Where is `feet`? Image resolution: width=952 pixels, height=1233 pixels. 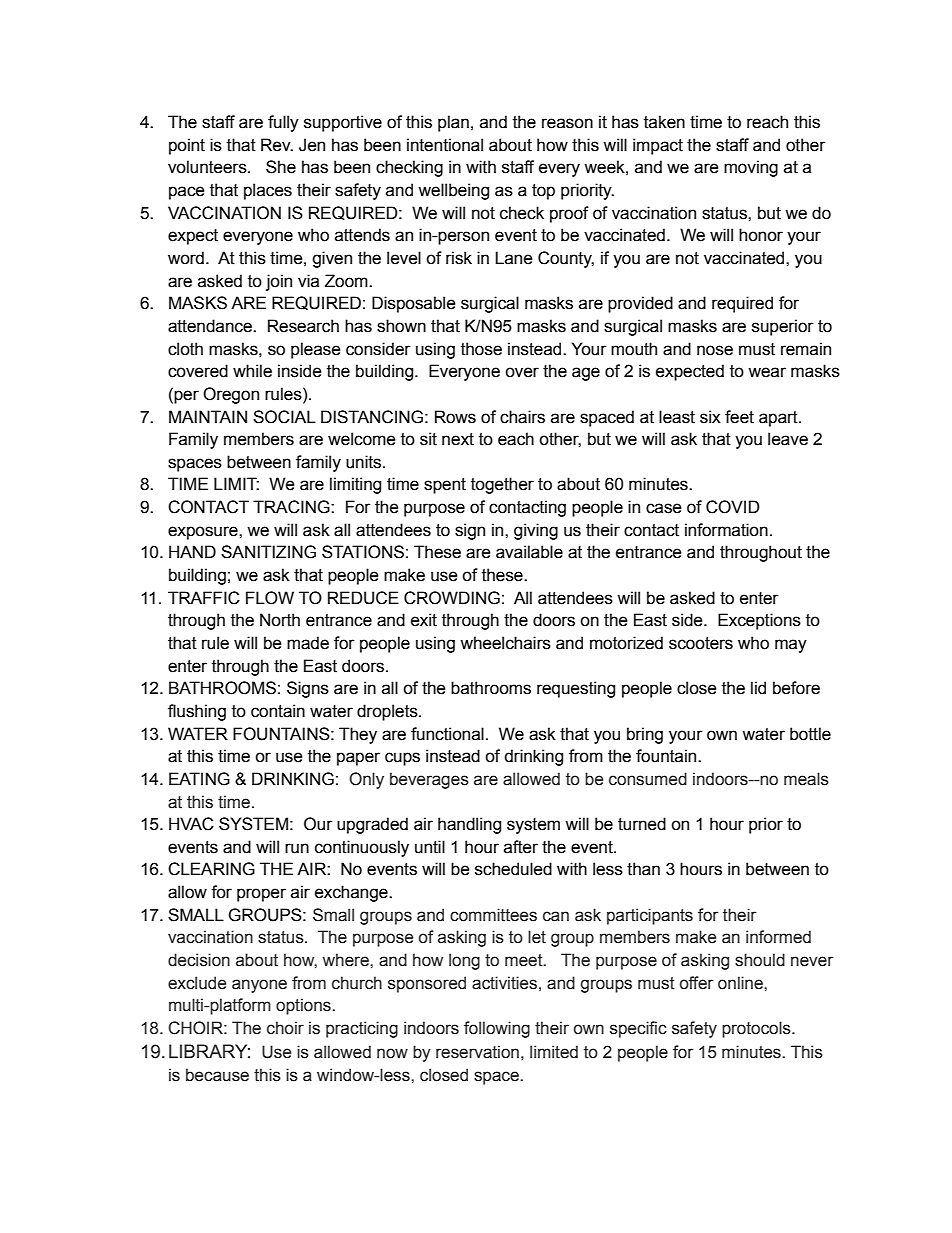
feet is located at coordinates (739, 417).
